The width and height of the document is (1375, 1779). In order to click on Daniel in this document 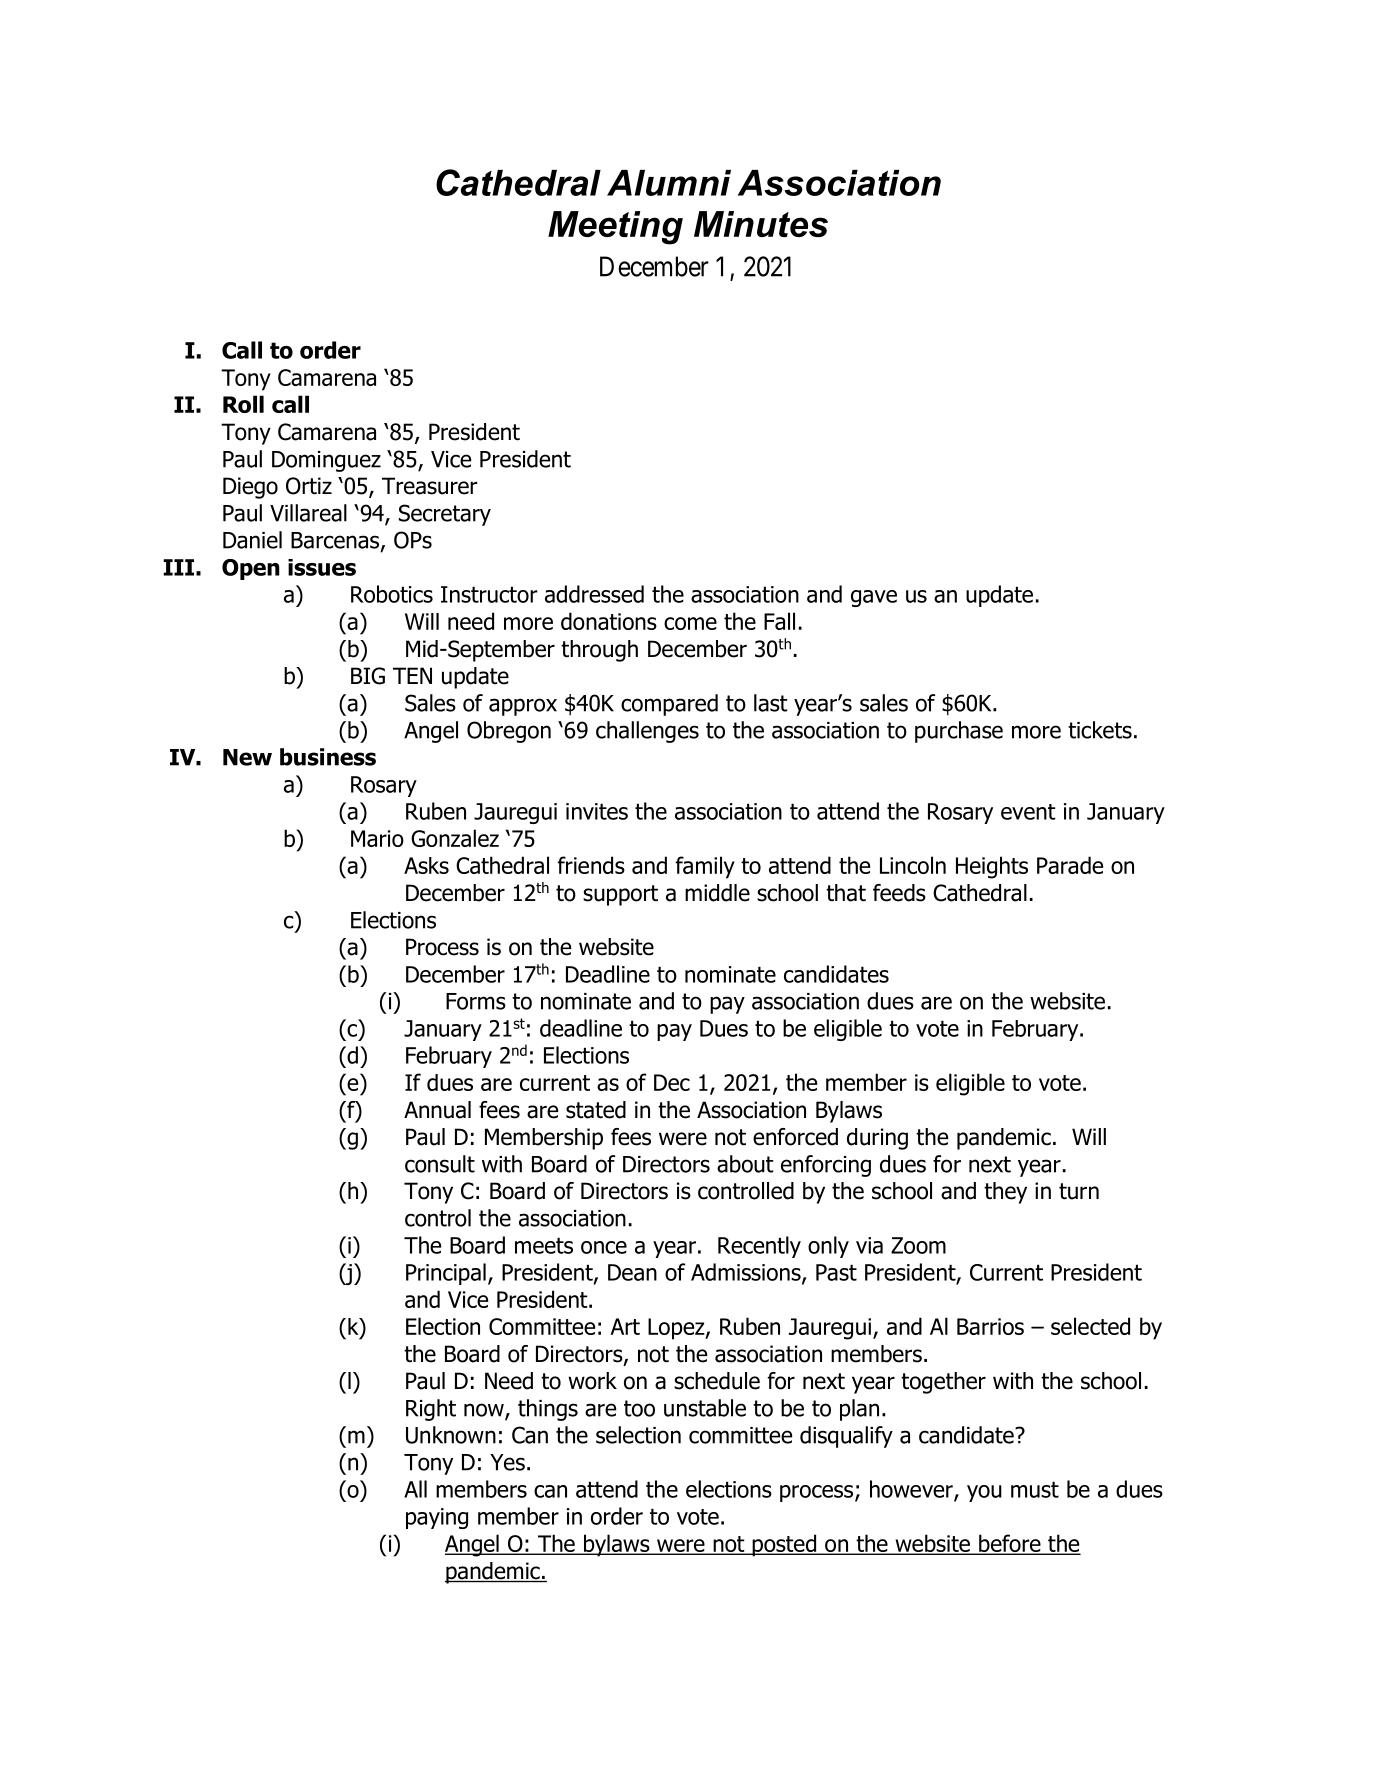, I will do `click(252, 540)`.
